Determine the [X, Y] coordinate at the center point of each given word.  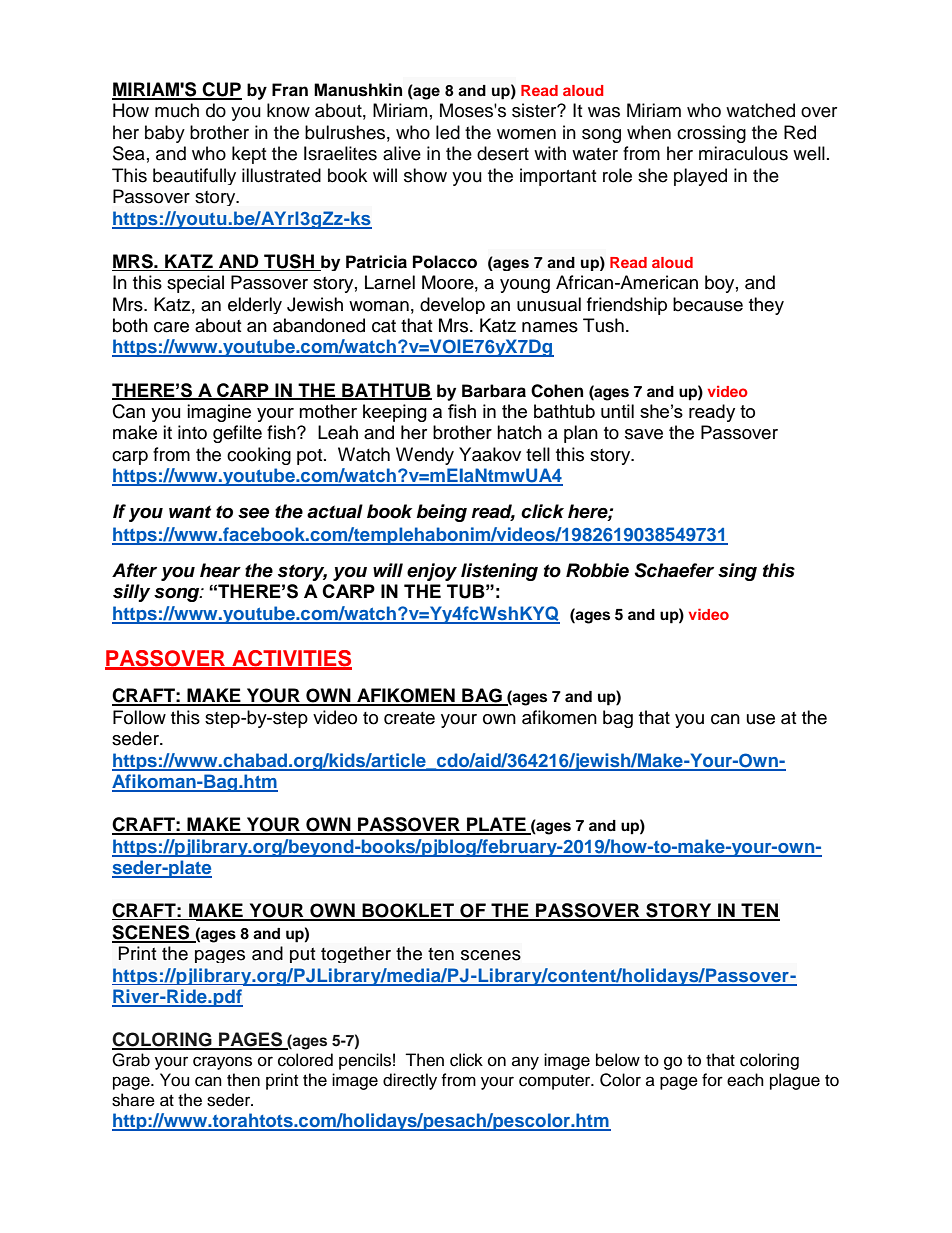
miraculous [743, 153]
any [525, 1063]
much [177, 110]
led [448, 132]
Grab [131, 1060]
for [712, 1080]
